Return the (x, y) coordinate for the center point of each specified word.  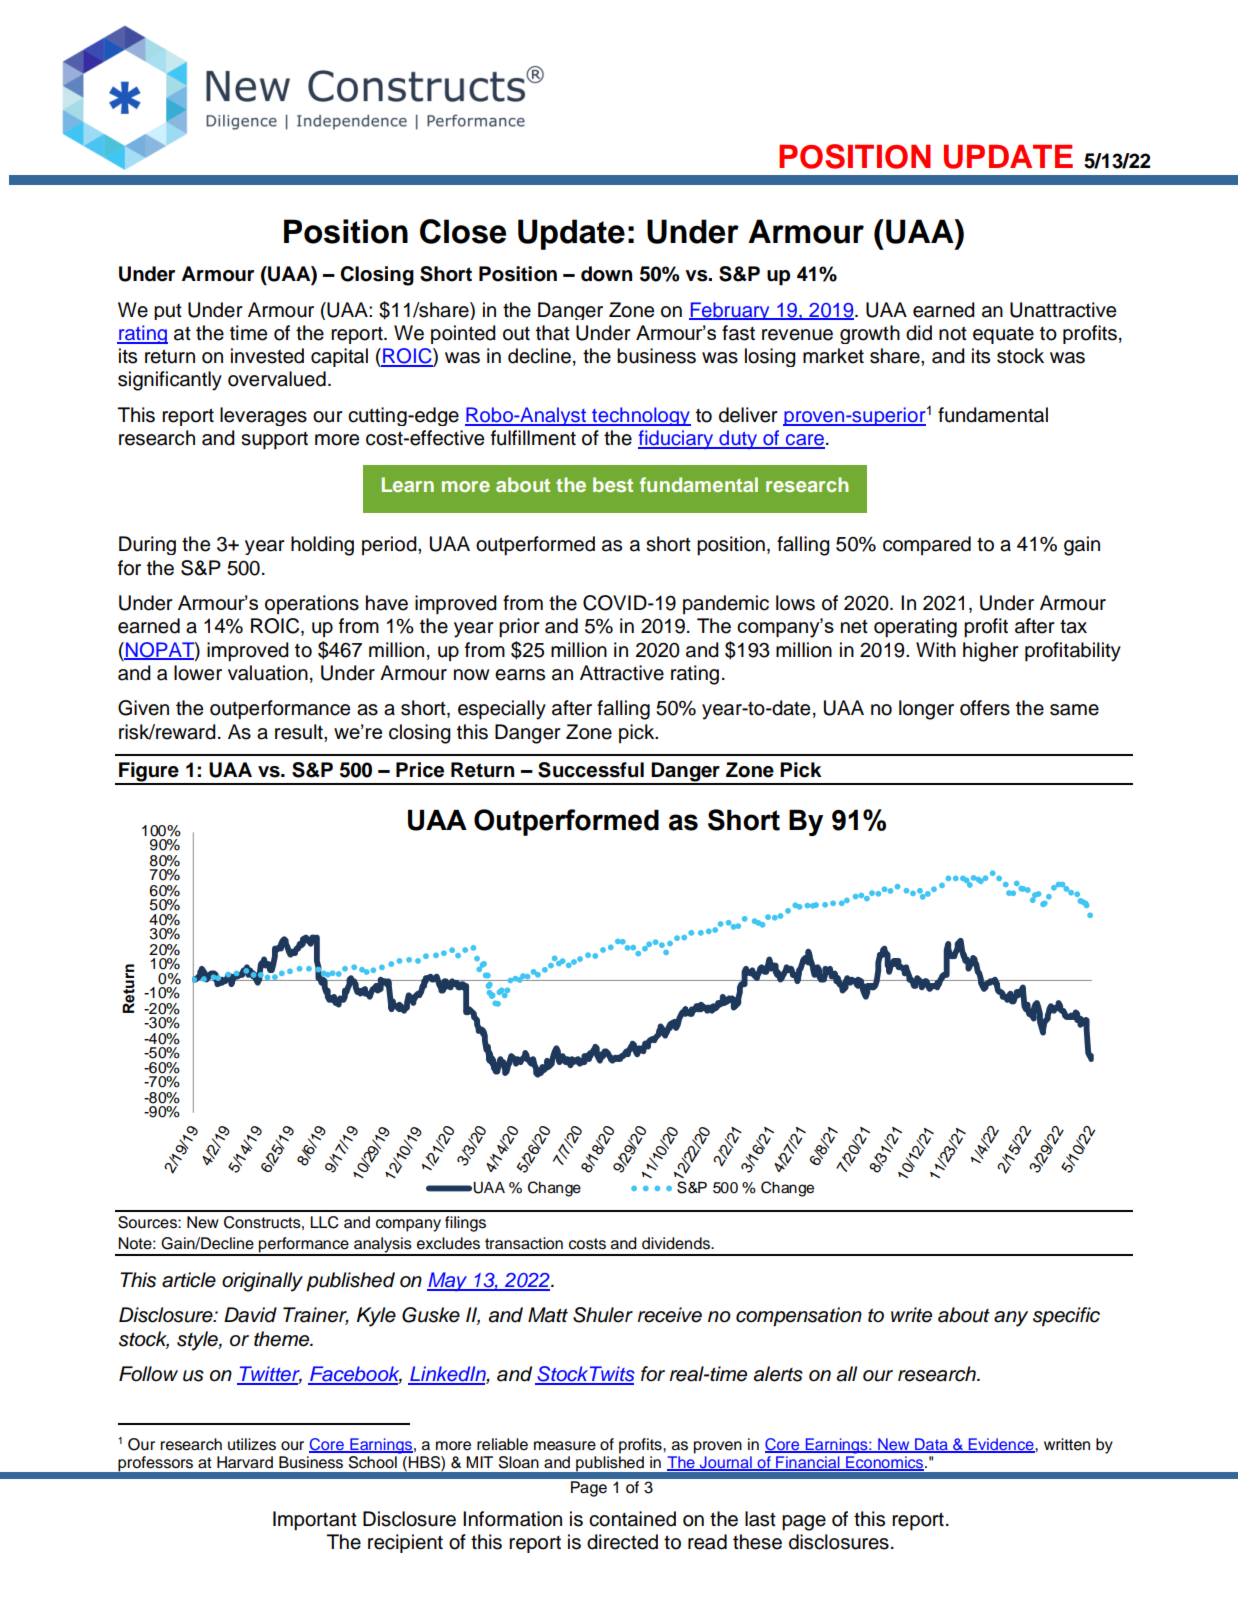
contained (632, 1519)
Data (931, 1445)
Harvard (245, 1462)
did (919, 333)
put (168, 312)
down (606, 274)
